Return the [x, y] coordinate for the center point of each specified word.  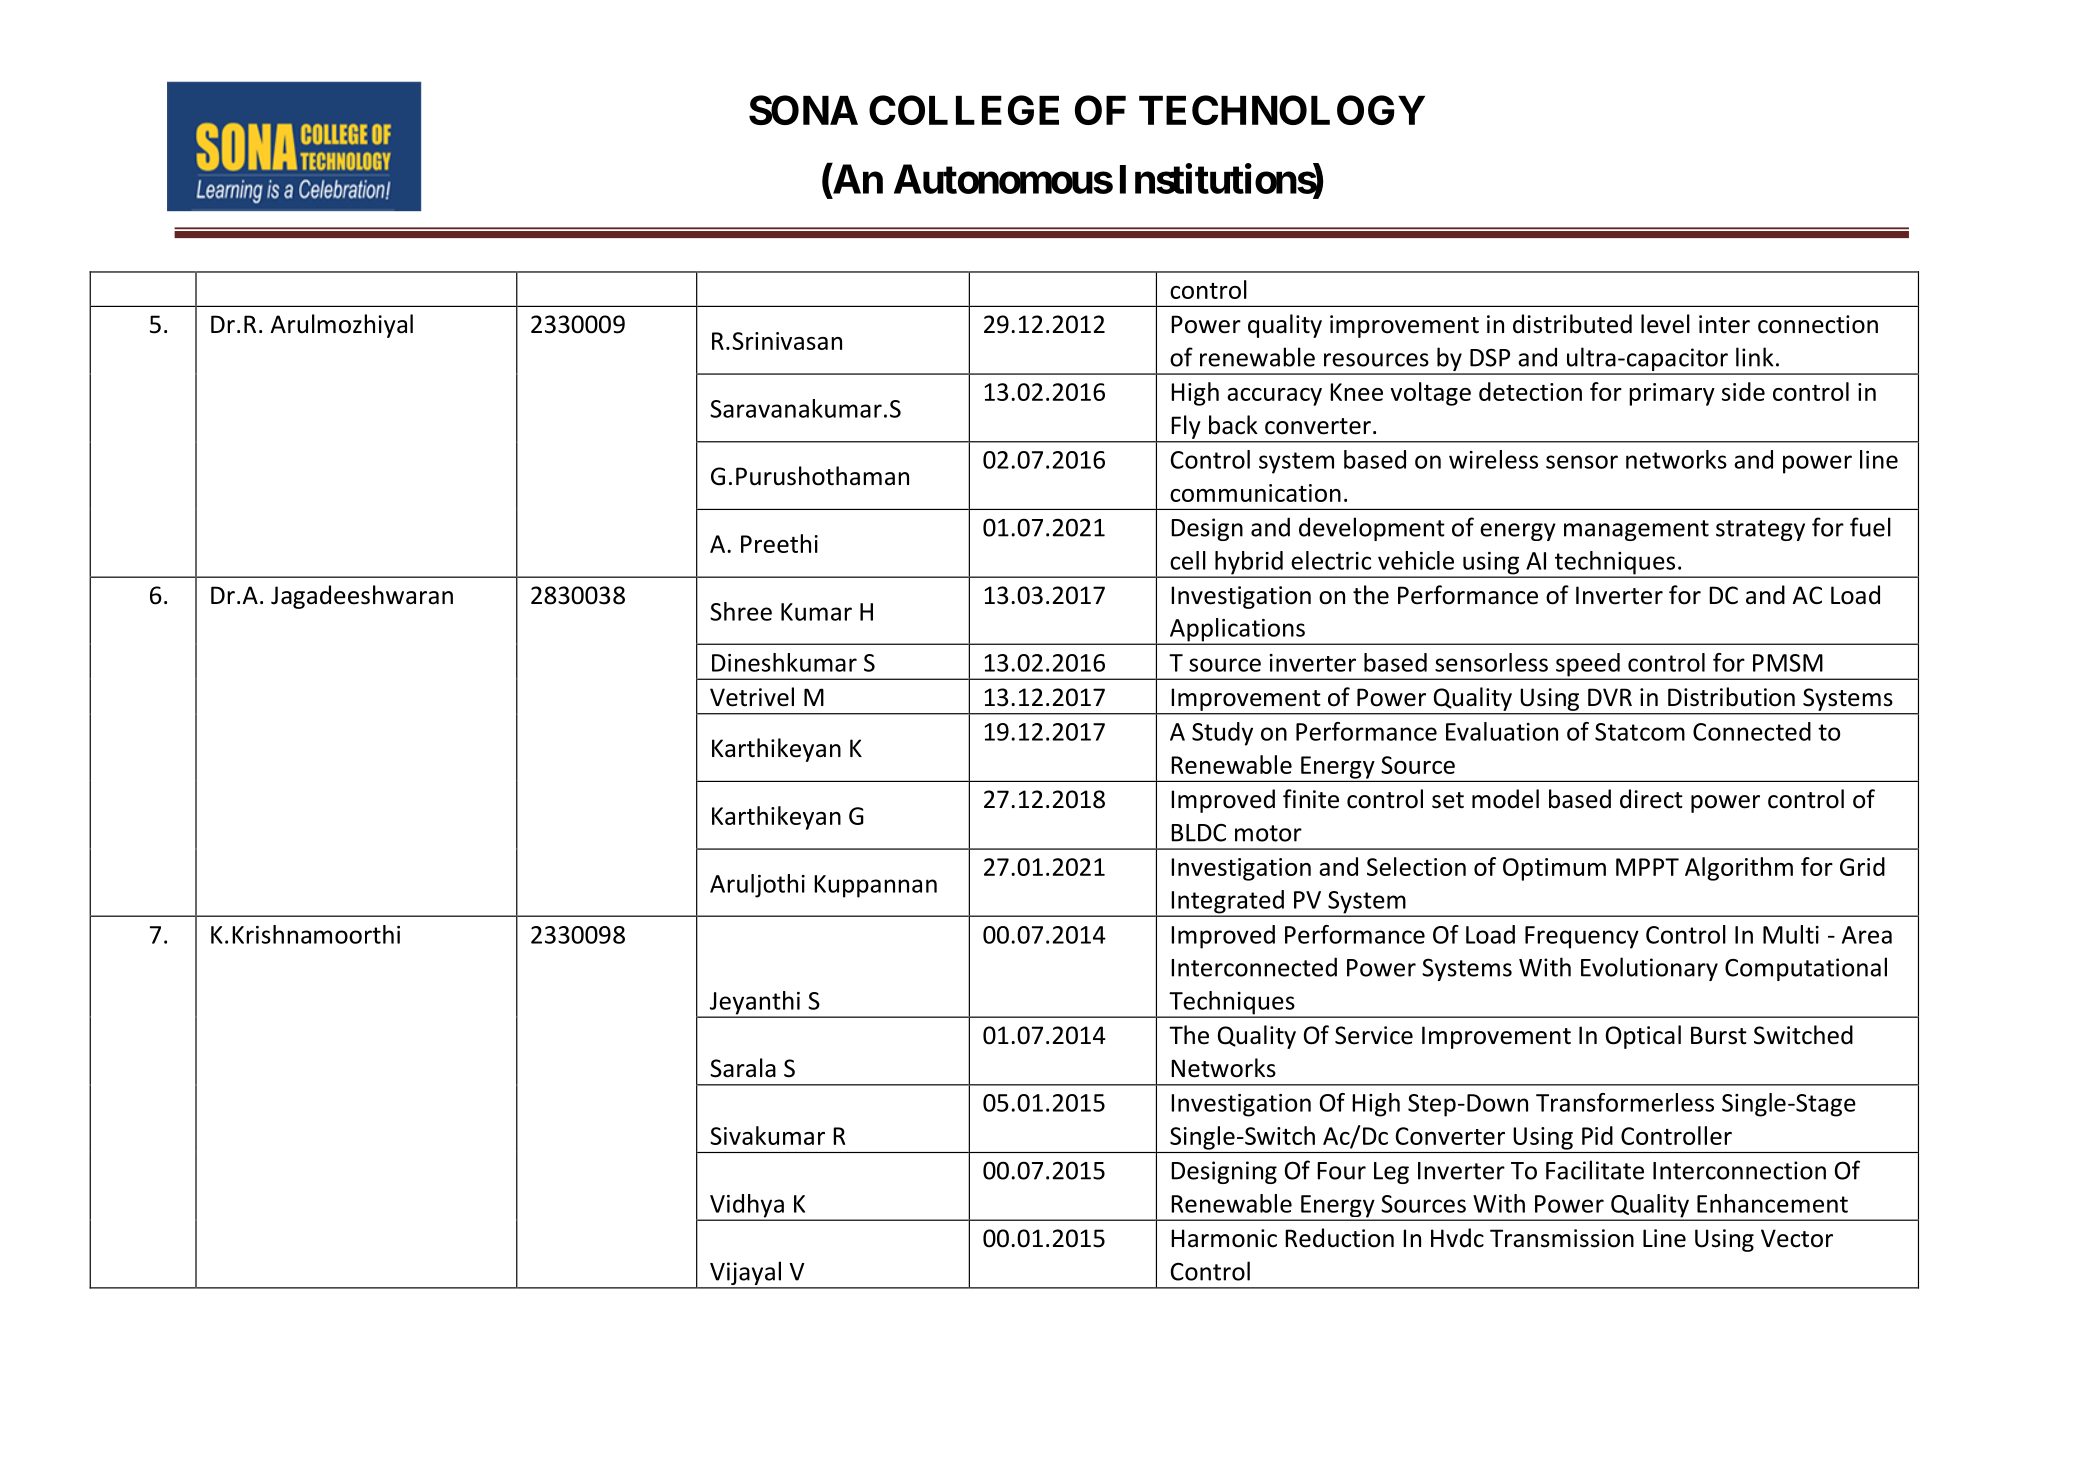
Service [1374, 1035]
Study [1222, 734]
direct [1651, 799]
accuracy [1274, 397]
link [1755, 357]
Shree [741, 611]
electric [1331, 560]
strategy [1760, 530]
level [1665, 324]
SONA [803, 110]
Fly [1186, 427]
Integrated [1227, 903]
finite [1311, 799]
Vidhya [747, 1207]
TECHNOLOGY [1282, 110]
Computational [1806, 969]
